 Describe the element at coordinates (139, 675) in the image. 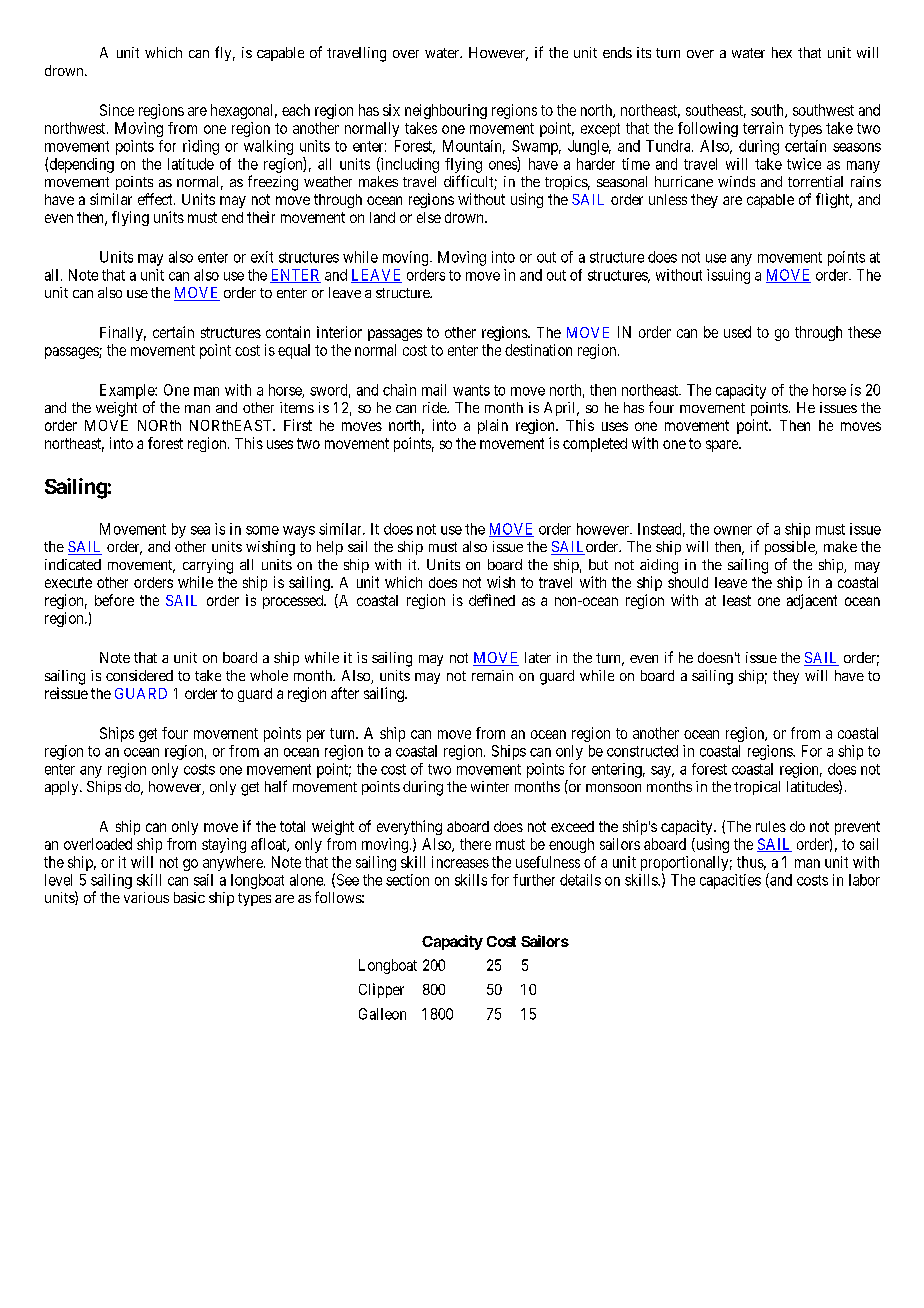

I see `considered` at that location.
